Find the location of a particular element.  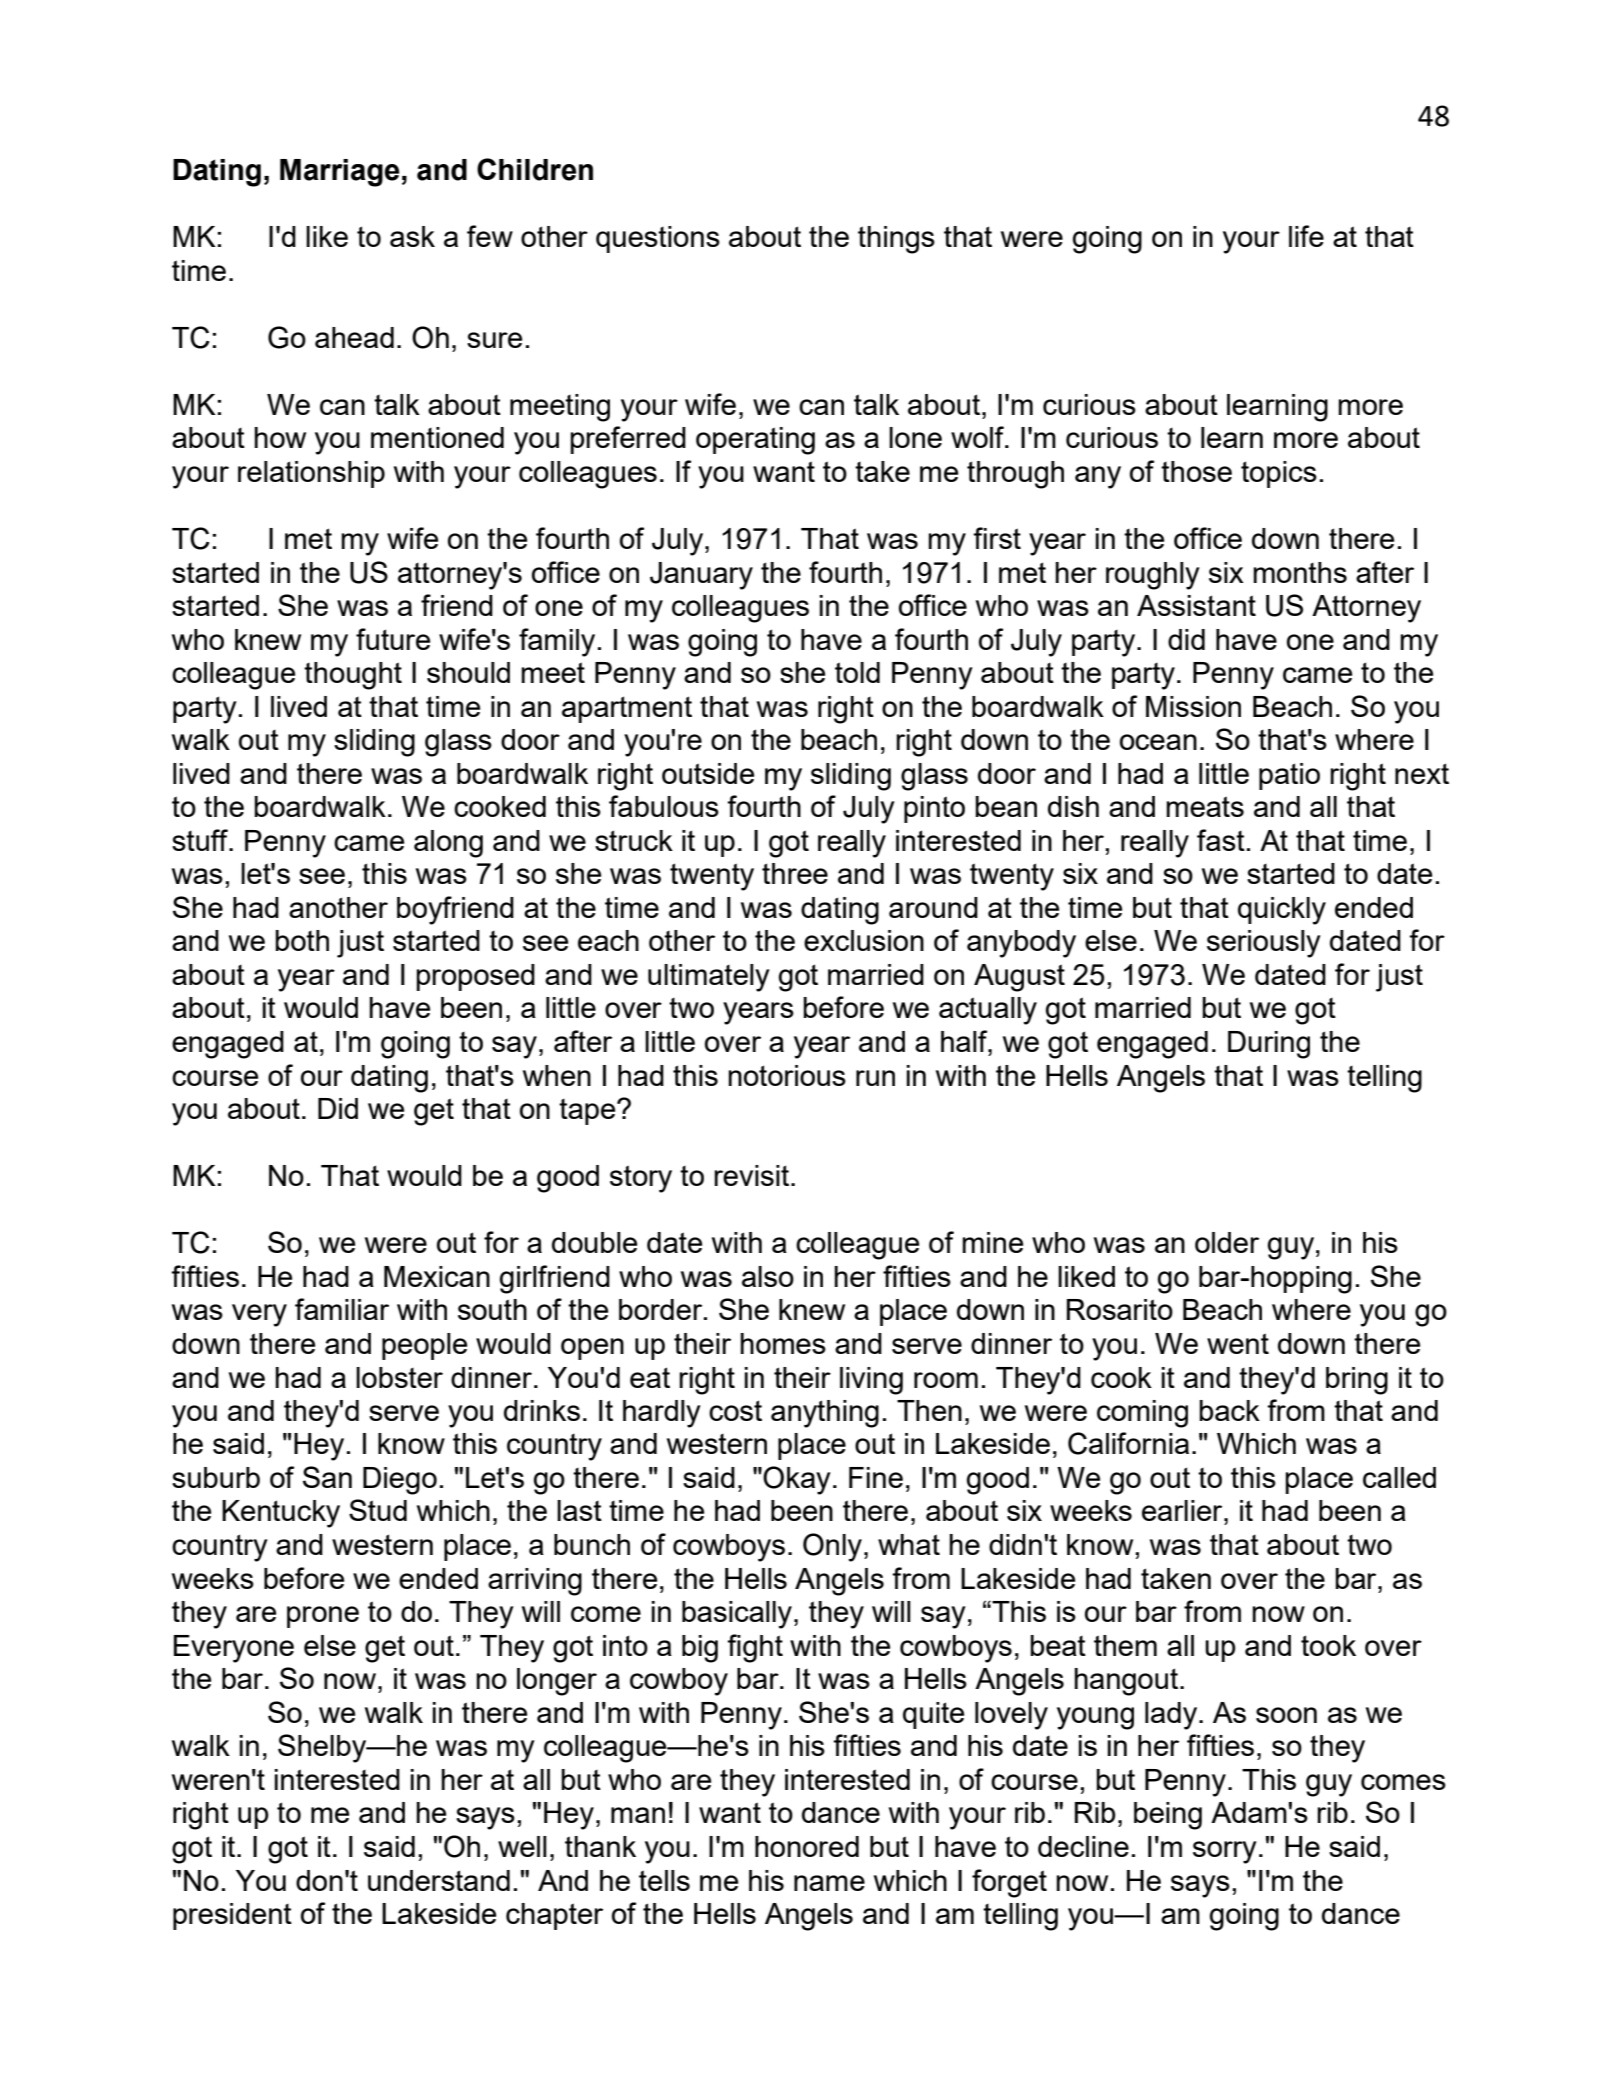

months is located at coordinates (1300, 572).
